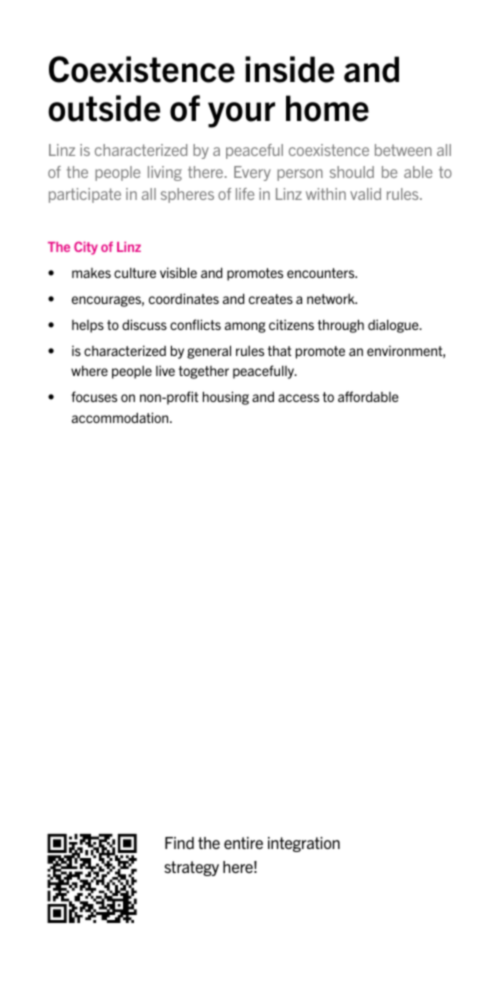 The image size is (500, 999). Describe the element at coordinates (327, 108) in the image. I see `home` at that location.
